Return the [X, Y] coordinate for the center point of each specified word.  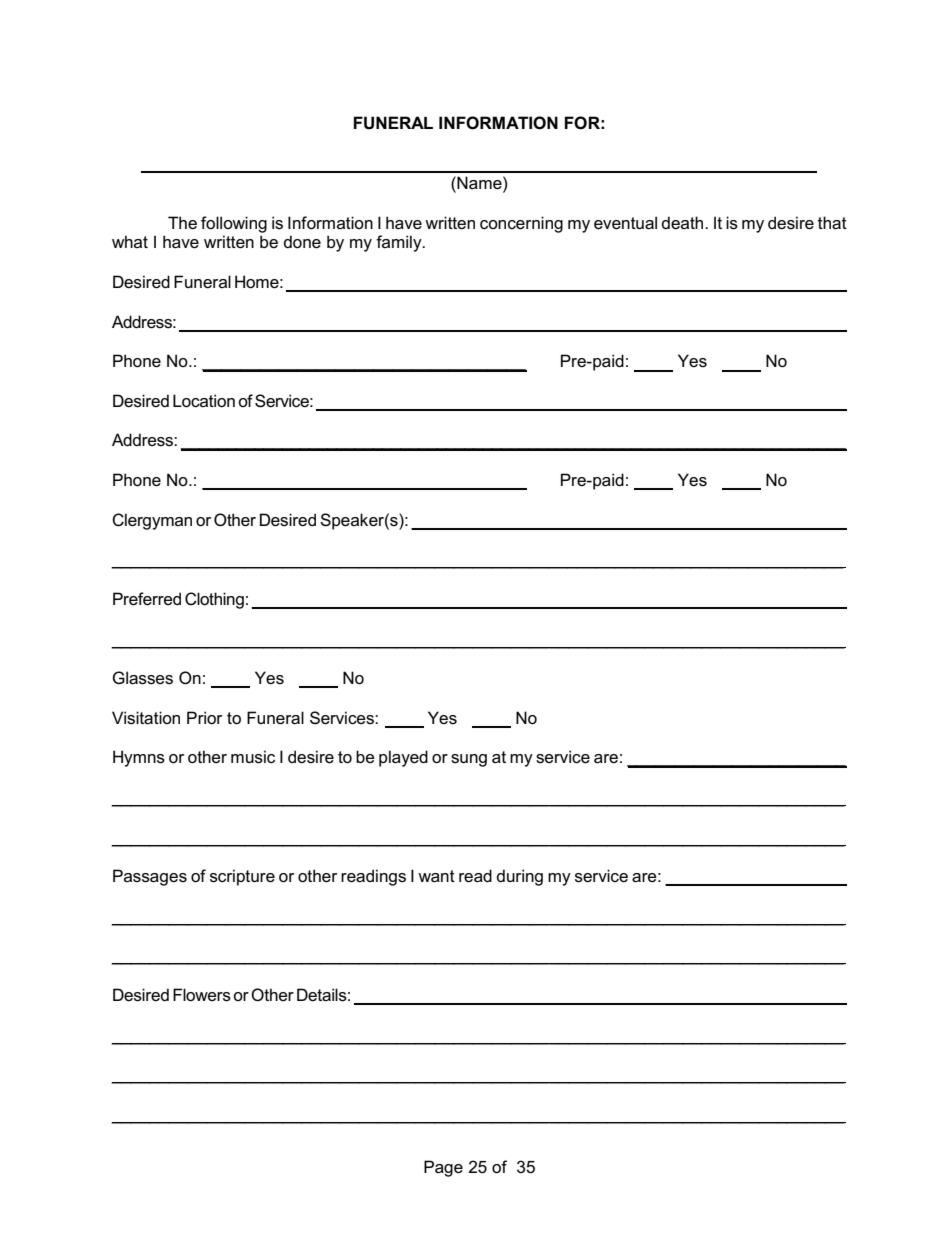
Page [443, 1168]
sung [469, 760]
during [520, 877]
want [436, 876]
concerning [521, 224]
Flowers [202, 995]
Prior [204, 718]
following [234, 224]
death [684, 222]
